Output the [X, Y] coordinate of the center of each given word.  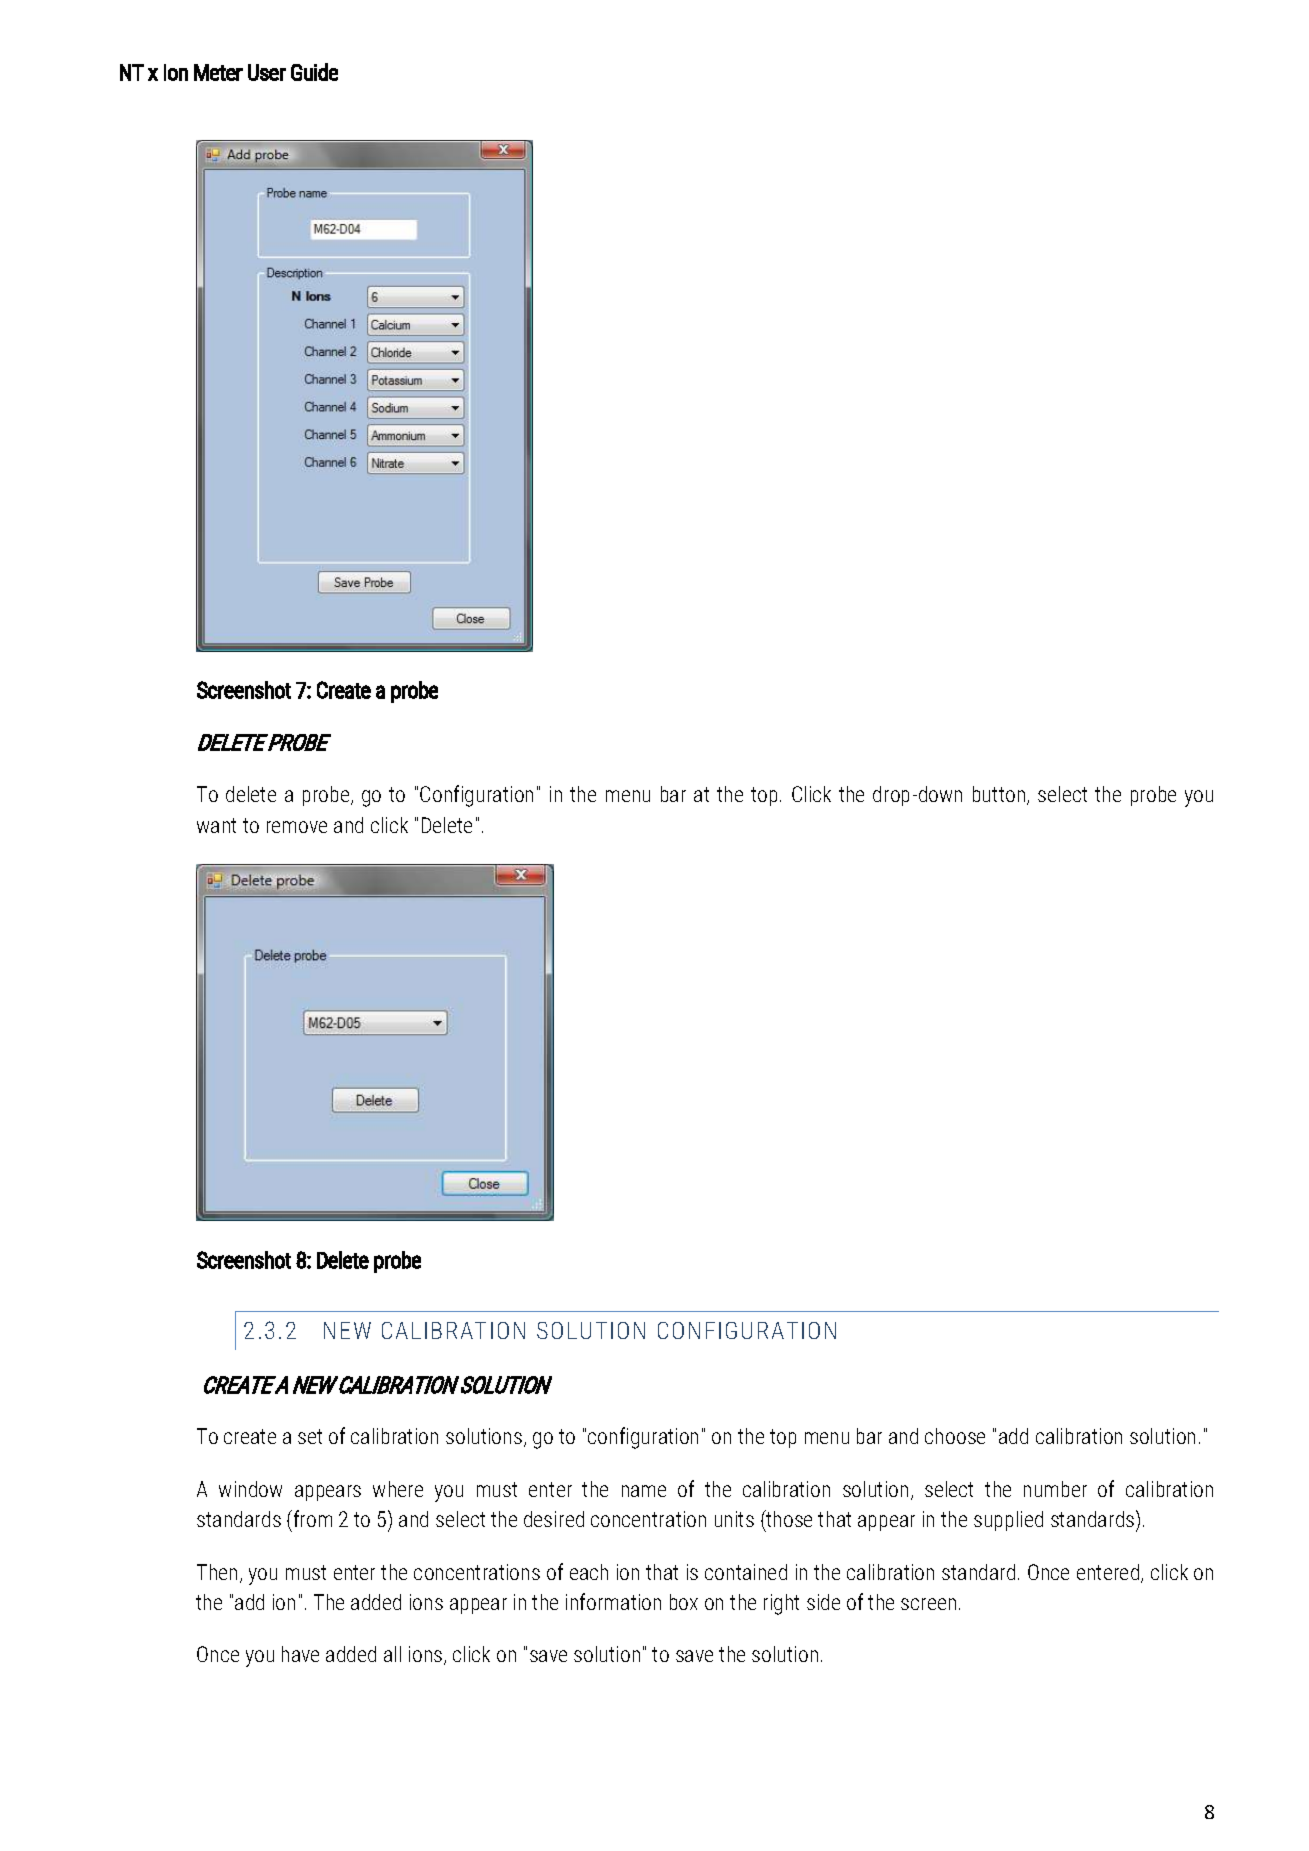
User [267, 72]
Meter [218, 72]
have [300, 1654]
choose [955, 1436]
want [216, 825]
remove [297, 827]
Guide [314, 72]
